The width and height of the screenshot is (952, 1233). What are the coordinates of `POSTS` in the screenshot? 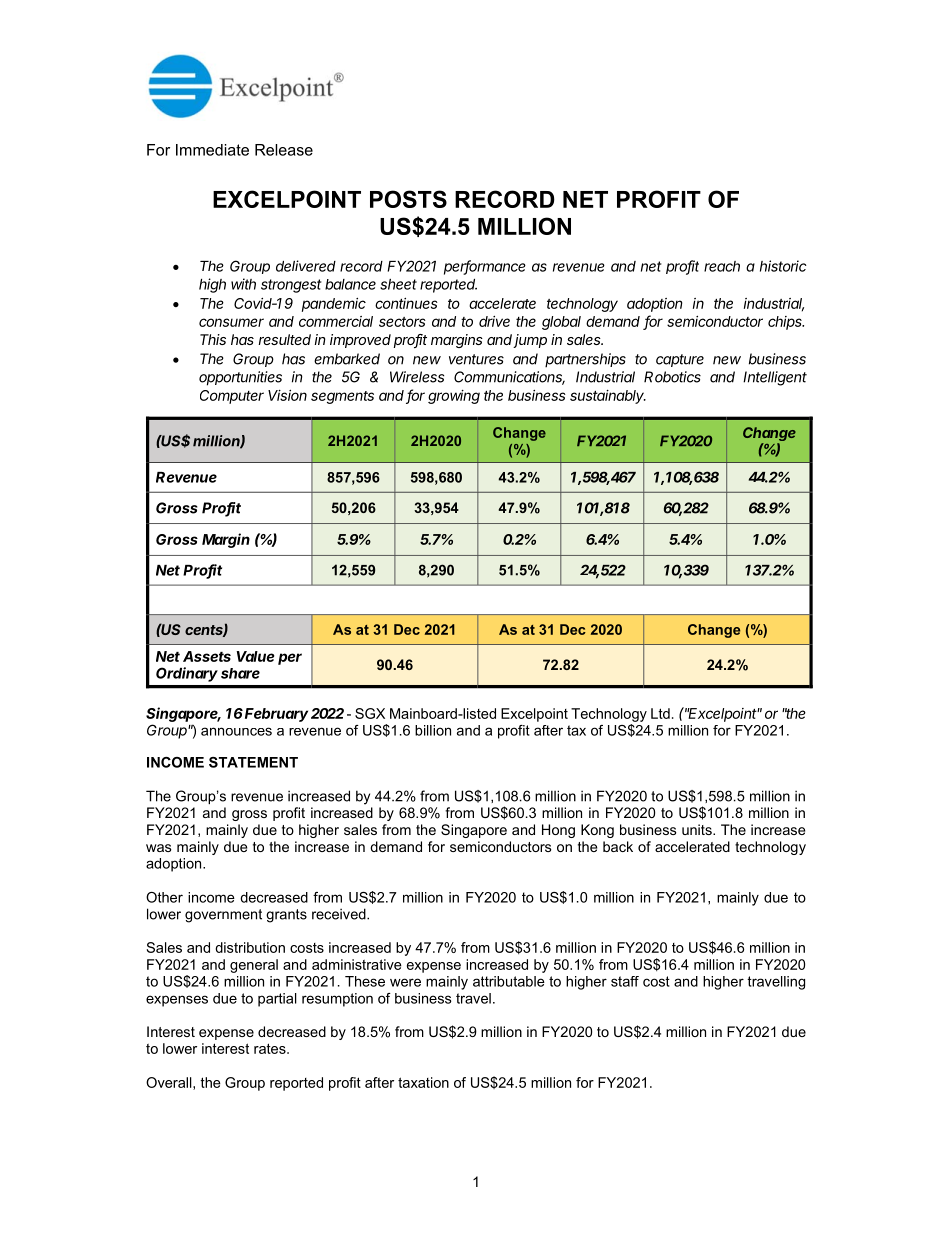 It's located at (408, 199).
